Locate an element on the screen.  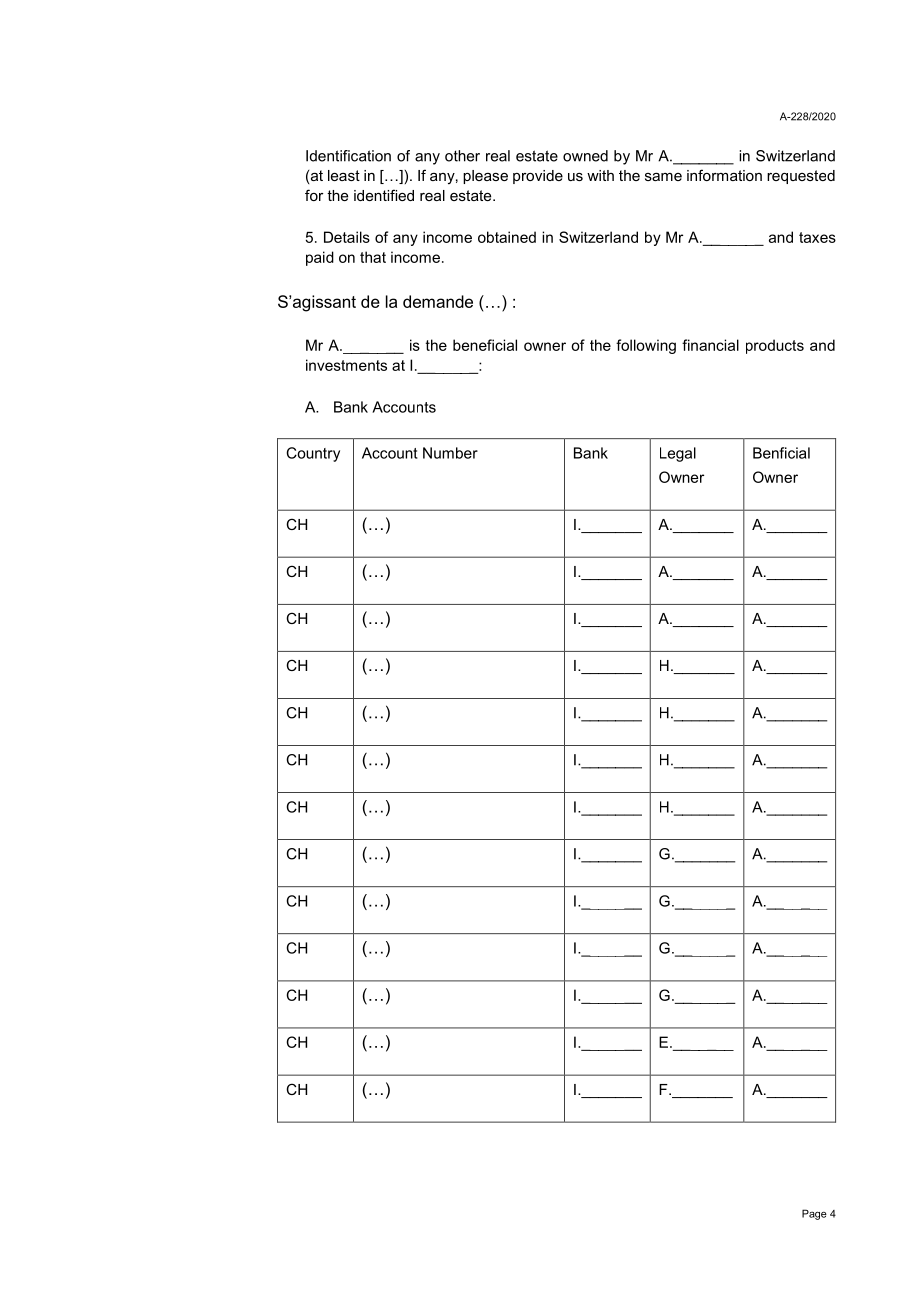
beneficial is located at coordinates (485, 345).
